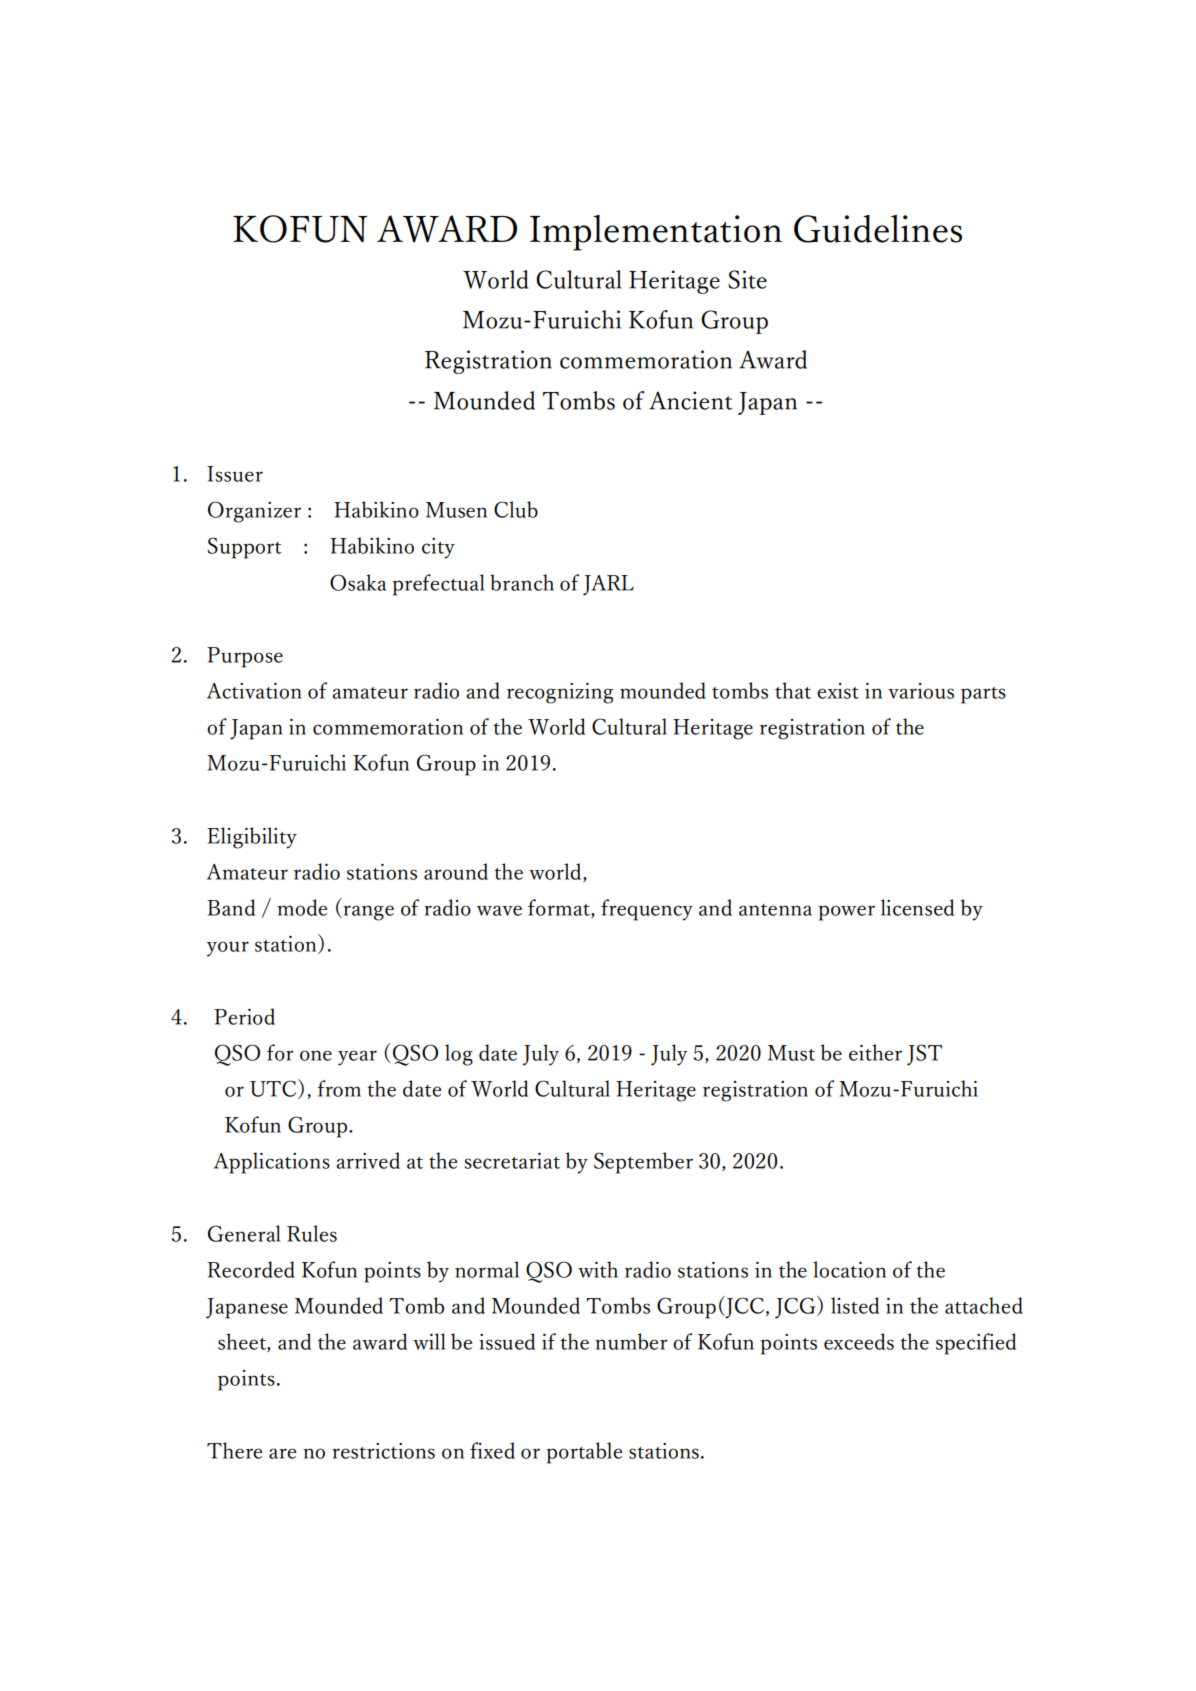  I want to click on licensed, so click(917, 907).
